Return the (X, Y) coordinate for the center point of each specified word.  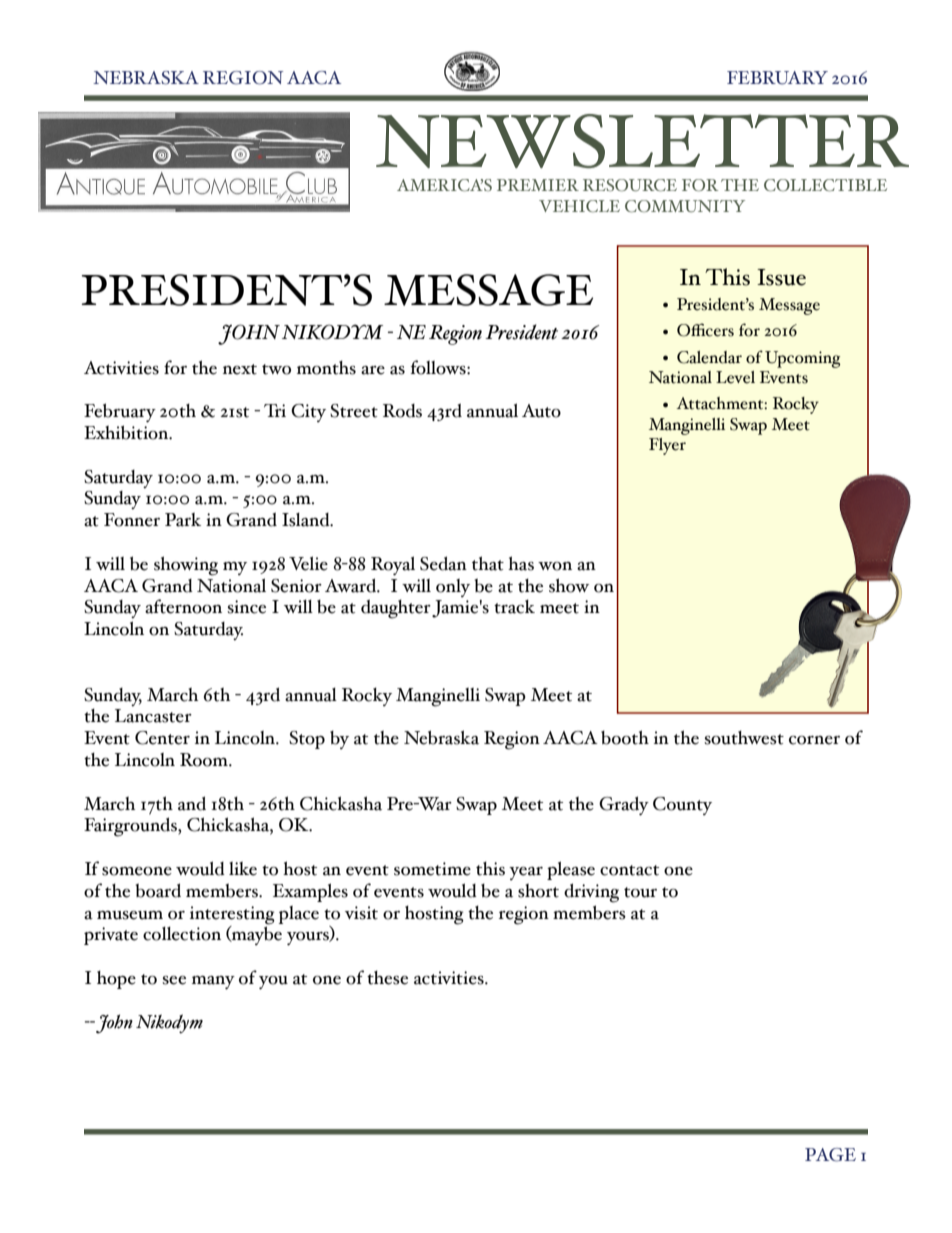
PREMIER (538, 185)
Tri (275, 410)
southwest (744, 738)
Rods (402, 411)
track (514, 607)
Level (735, 377)
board (158, 890)
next (240, 369)
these (387, 978)
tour (640, 892)
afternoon (183, 606)
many (213, 983)
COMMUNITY (685, 206)
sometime (432, 869)
